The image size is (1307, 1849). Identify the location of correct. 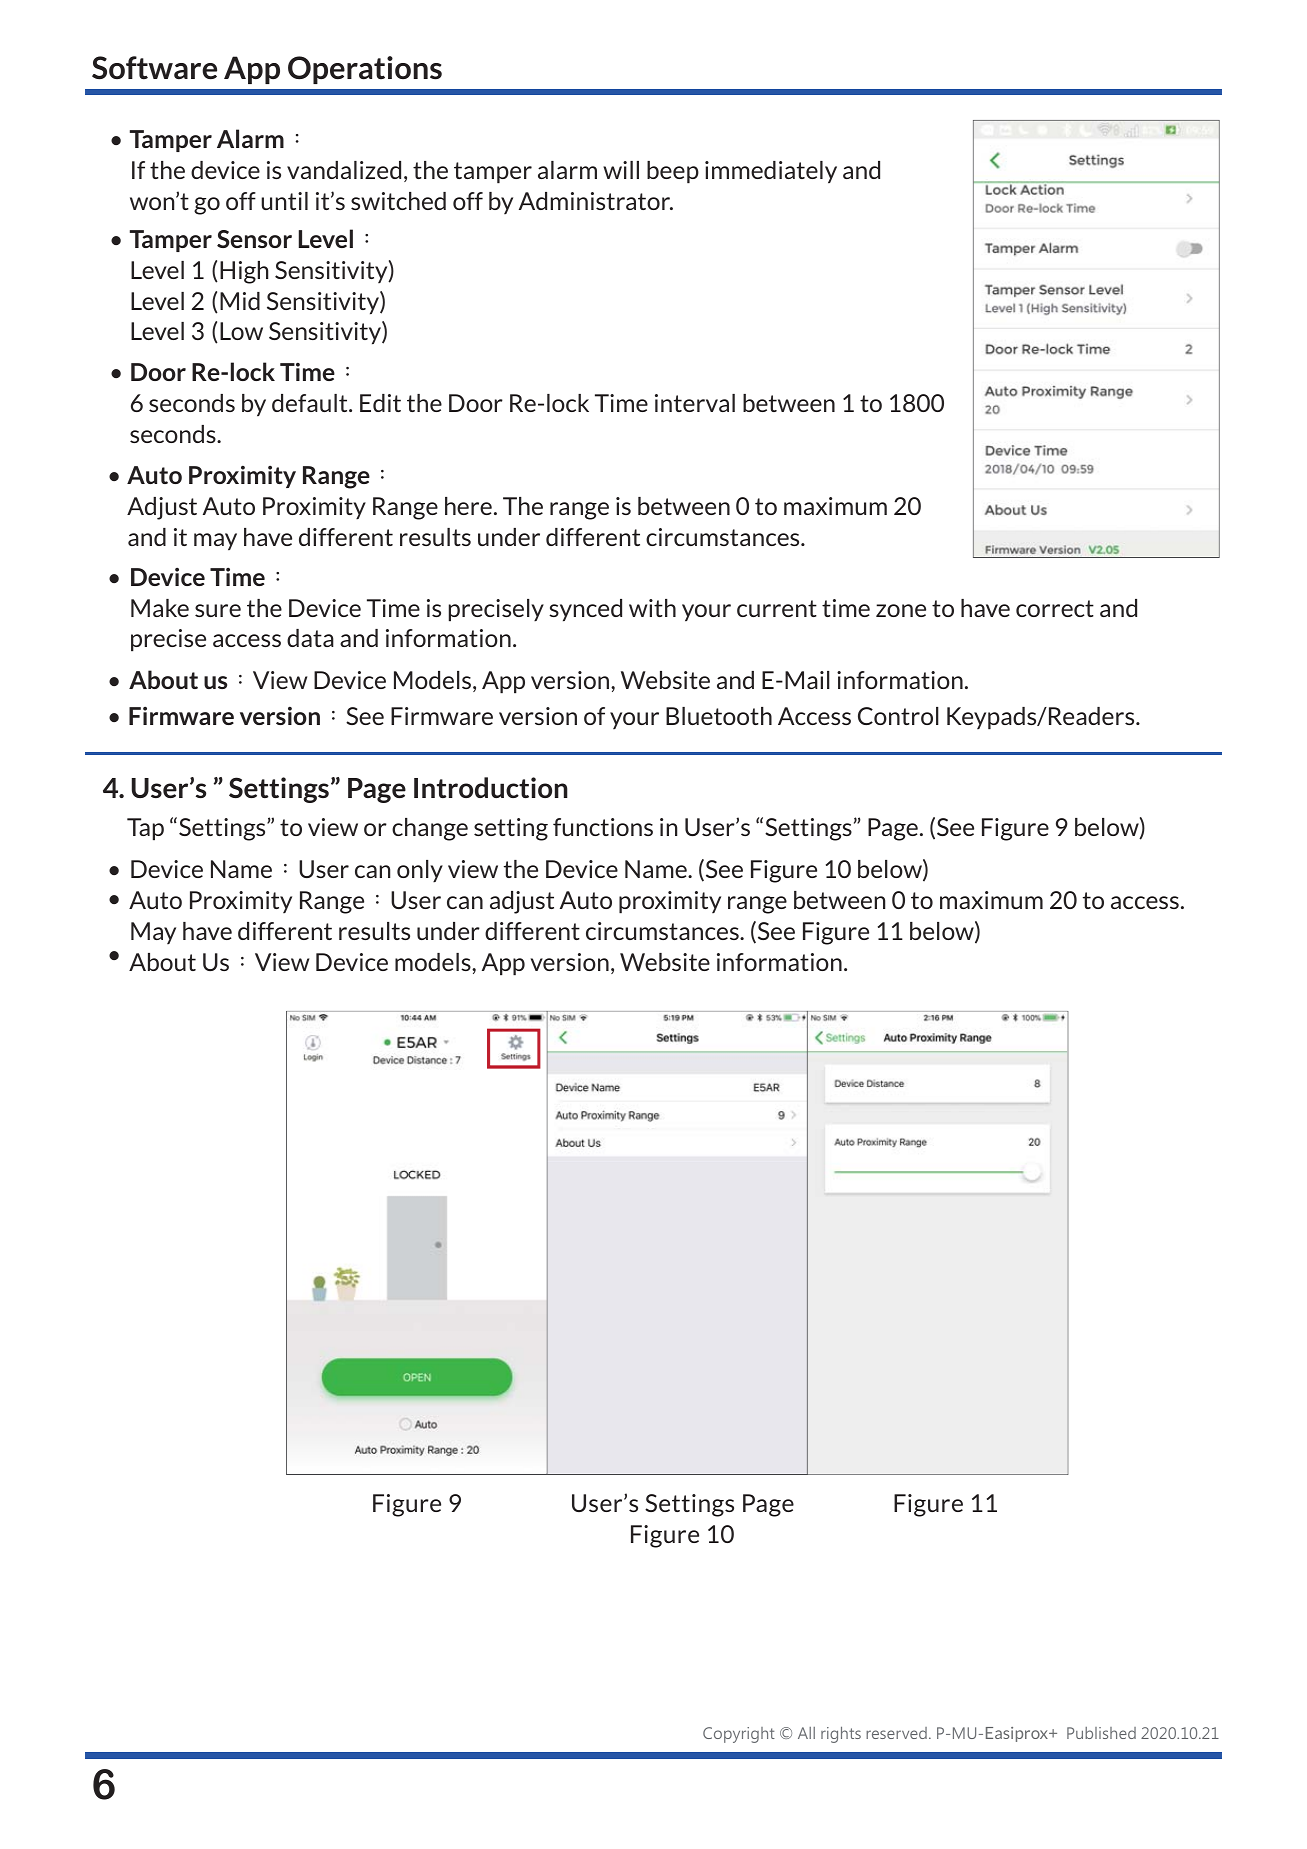
(1055, 608).
